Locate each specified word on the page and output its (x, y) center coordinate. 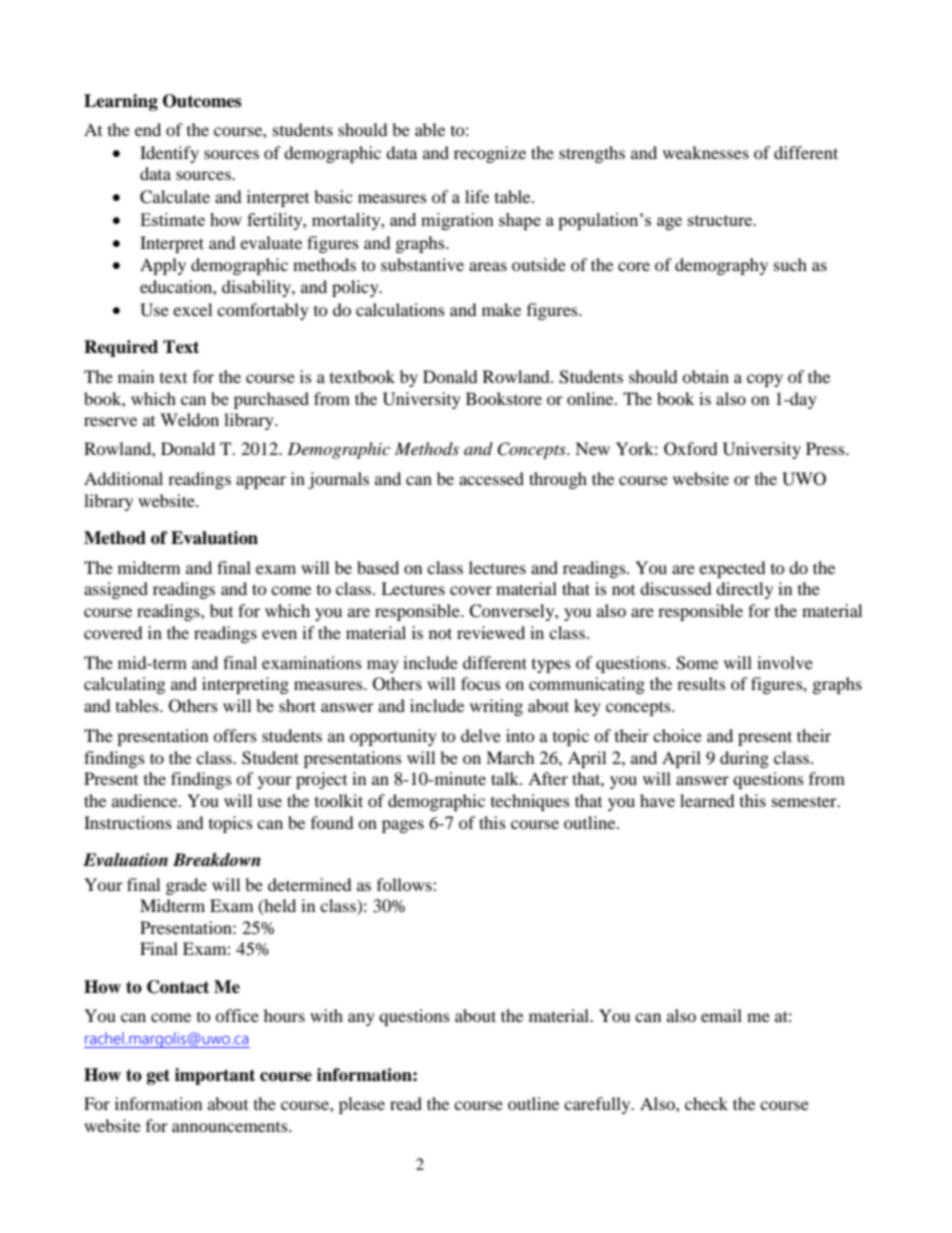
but (221, 610)
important (215, 1076)
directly (744, 590)
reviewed (491, 632)
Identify (169, 154)
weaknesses (706, 152)
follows (405, 884)
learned (707, 800)
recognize (490, 154)
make (501, 309)
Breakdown (217, 860)
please (362, 1105)
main (136, 376)
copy (765, 380)
